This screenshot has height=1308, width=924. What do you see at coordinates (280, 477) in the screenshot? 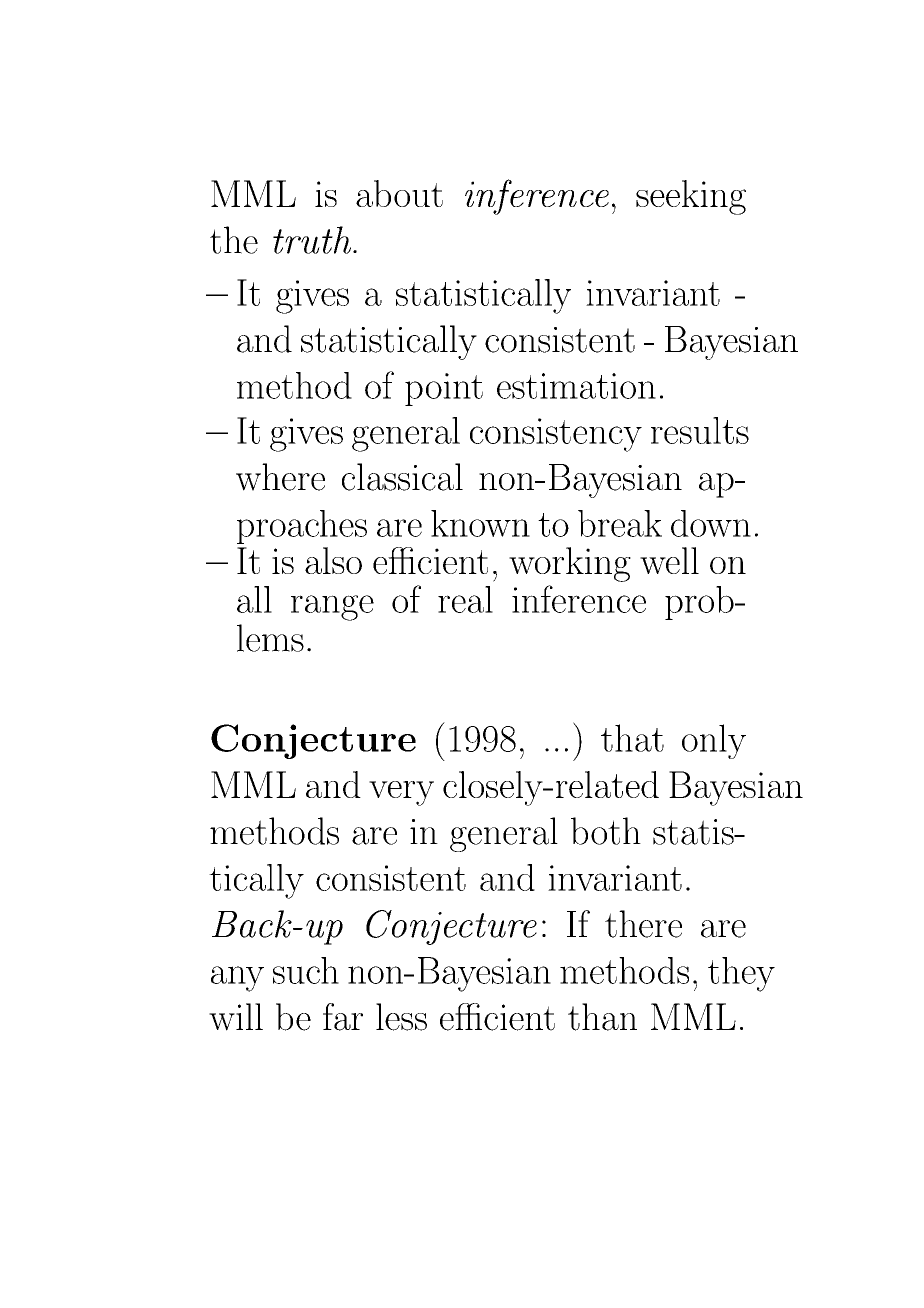
I see `where` at bounding box center [280, 477].
